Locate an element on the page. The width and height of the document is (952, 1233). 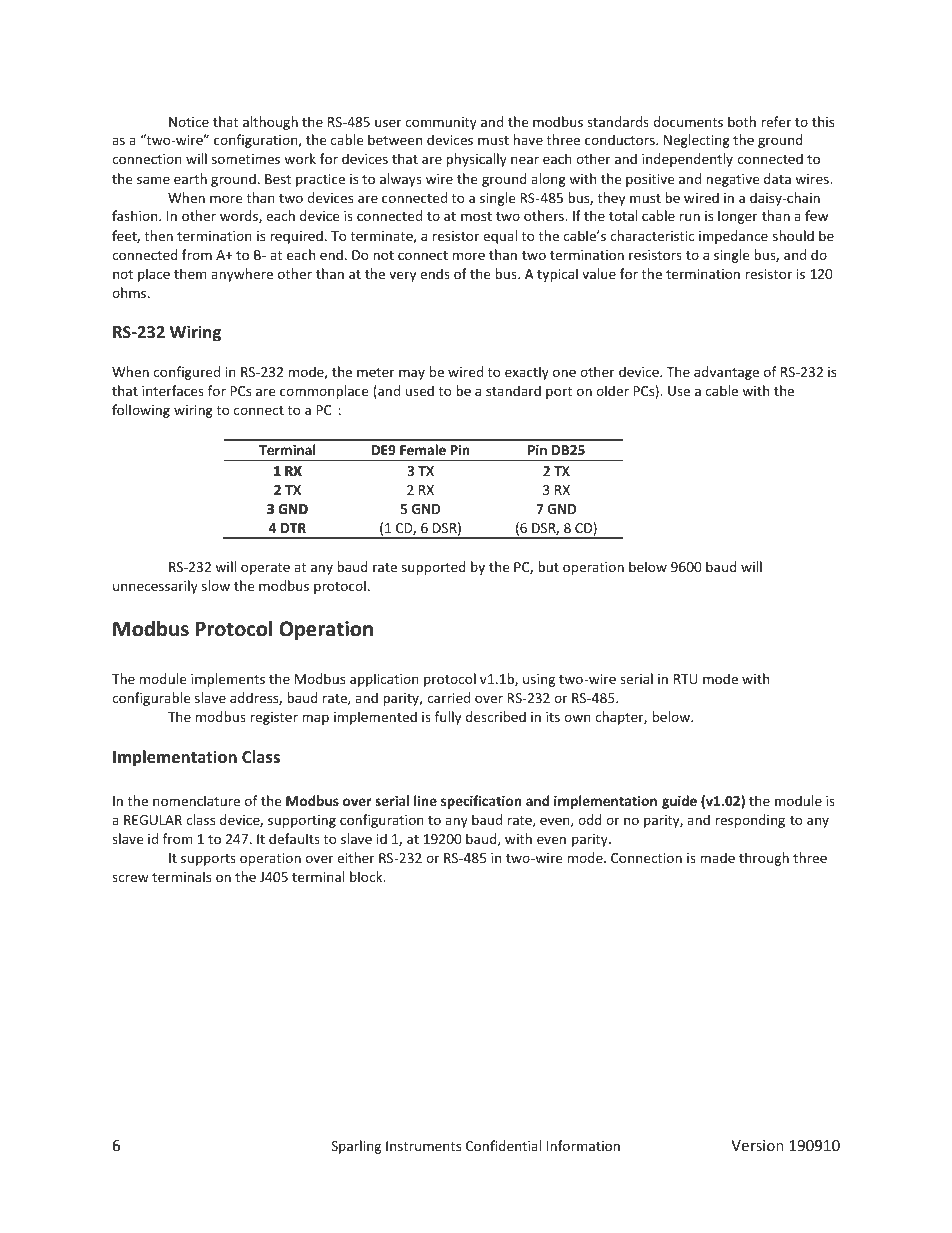
physically is located at coordinates (476, 160).
